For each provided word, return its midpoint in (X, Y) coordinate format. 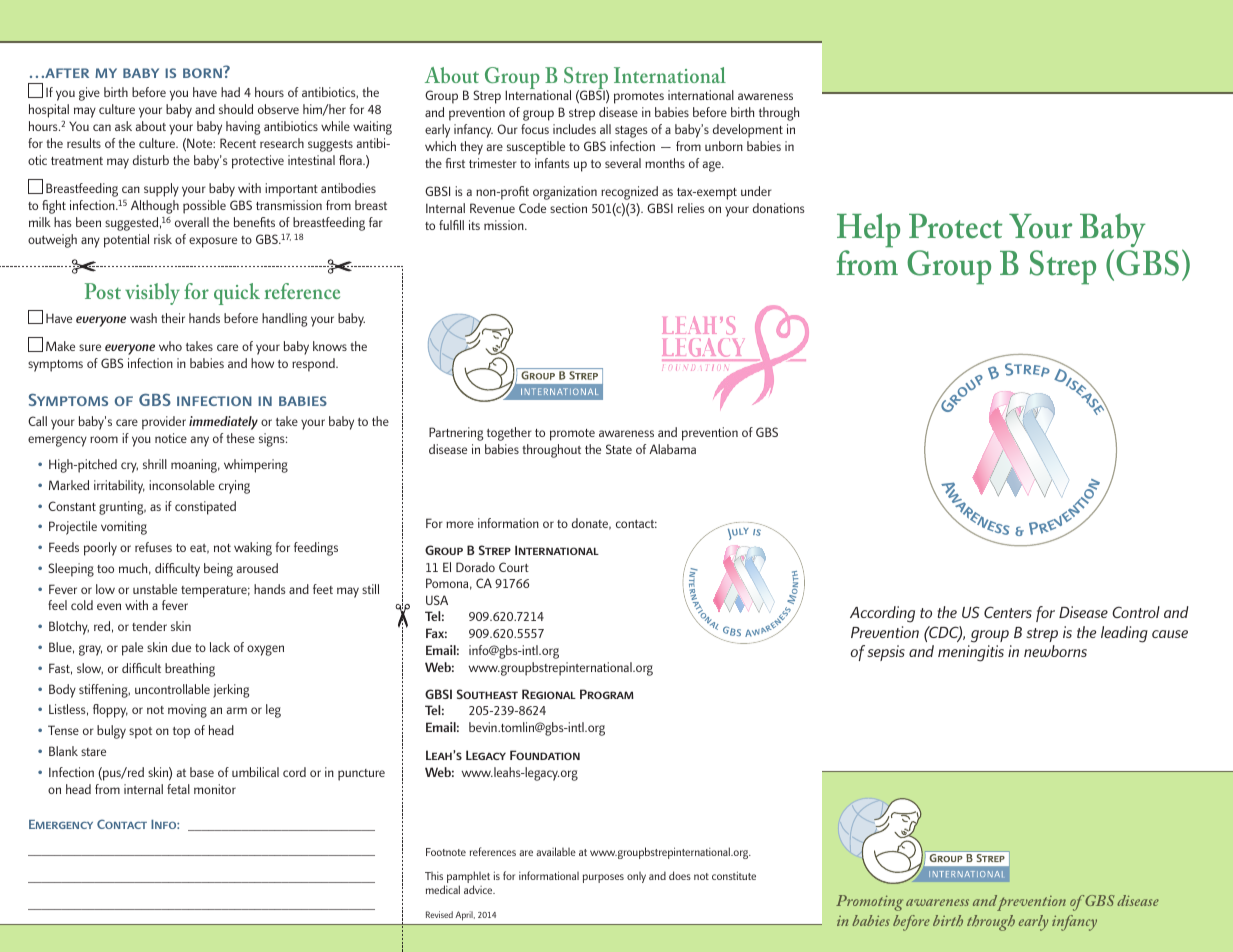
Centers (1008, 612)
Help (868, 230)
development (748, 131)
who (170, 346)
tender (149, 626)
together (509, 434)
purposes (603, 878)
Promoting (869, 903)
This (434, 876)
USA (437, 600)
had (230, 92)
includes (574, 129)
